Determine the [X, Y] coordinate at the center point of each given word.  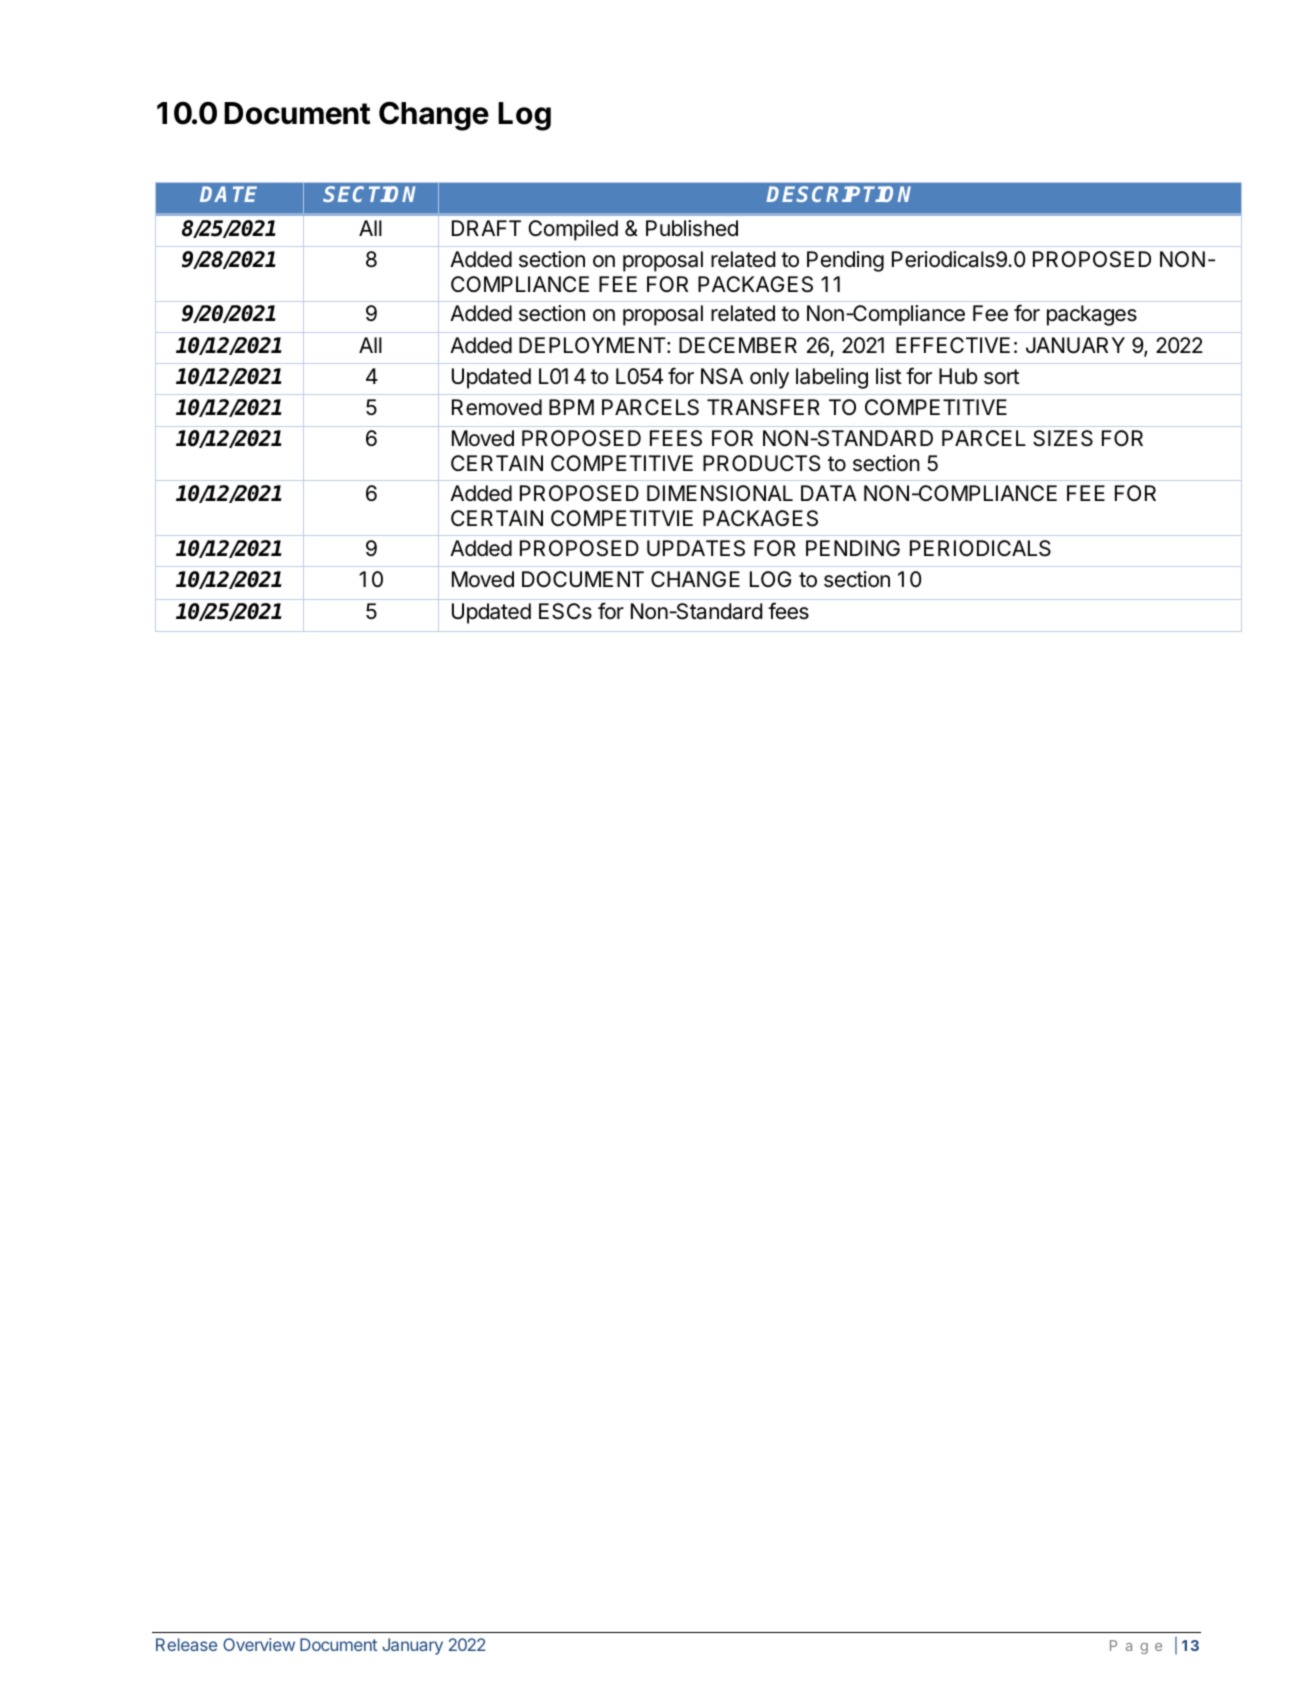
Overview [259, 1644]
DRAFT [486, 228]
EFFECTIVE [953, 345]
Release [186, 1644]
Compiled [573, 230]
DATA [829, 493]
